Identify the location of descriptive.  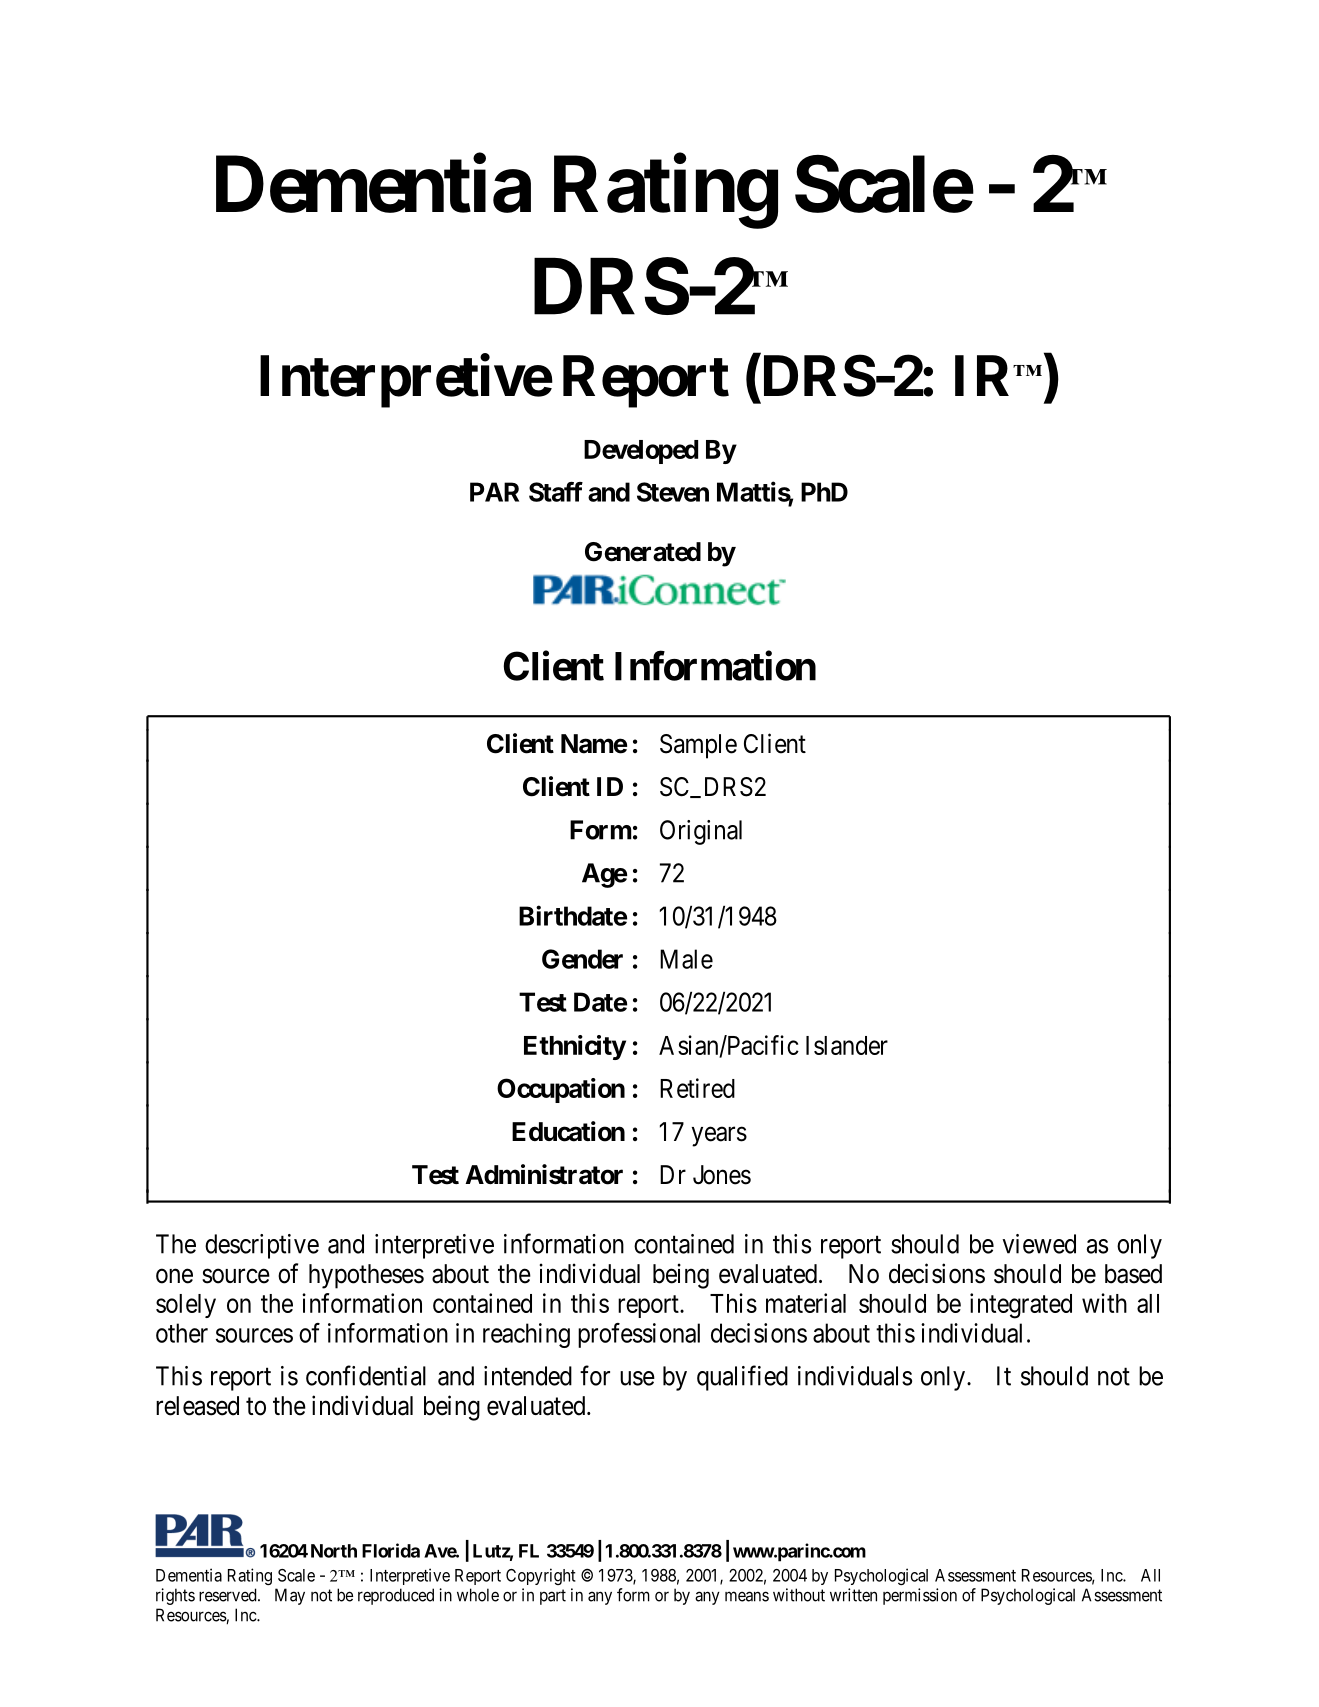
(262, 1246).
